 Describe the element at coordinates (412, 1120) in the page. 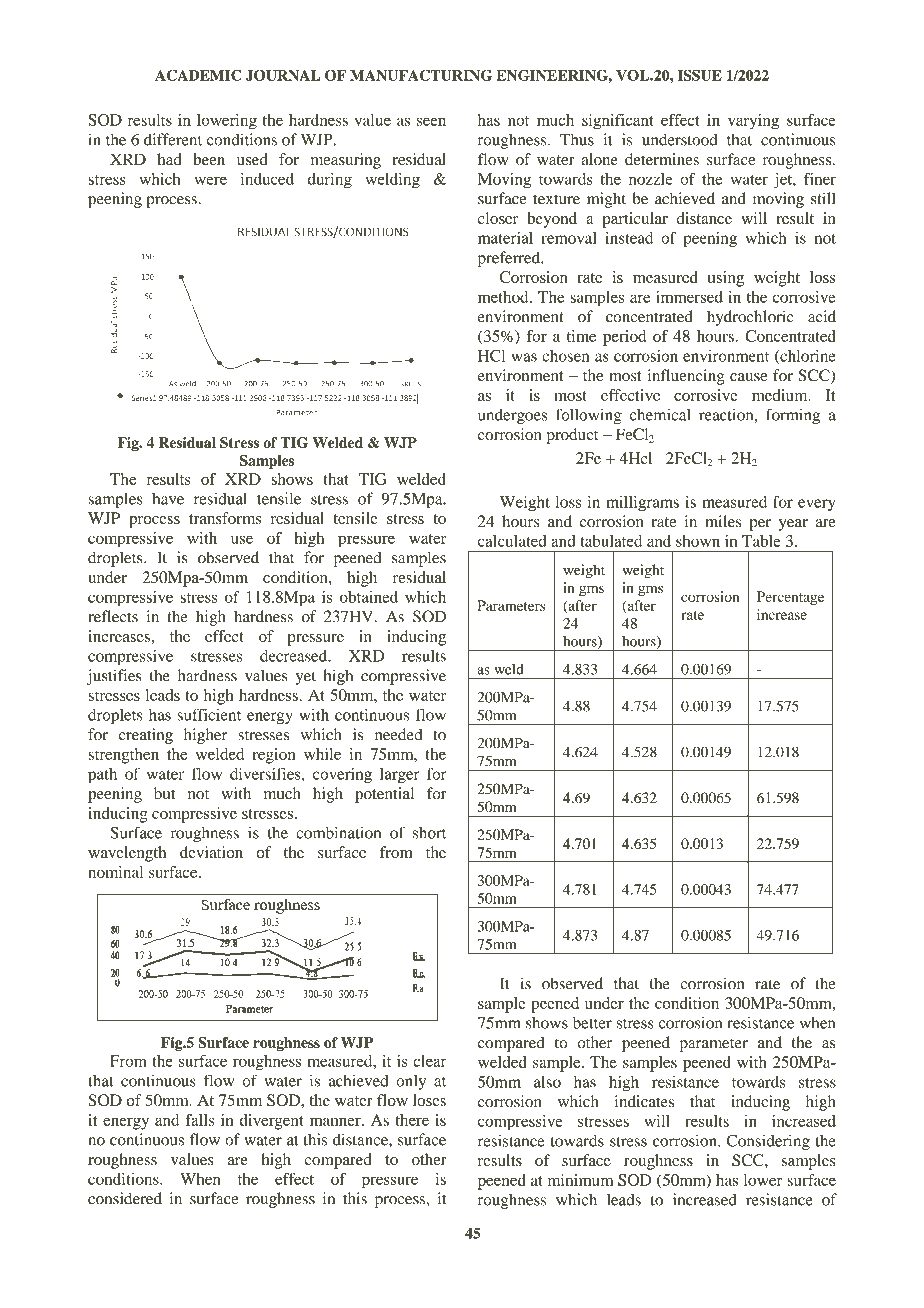

I see `there` at that location.
